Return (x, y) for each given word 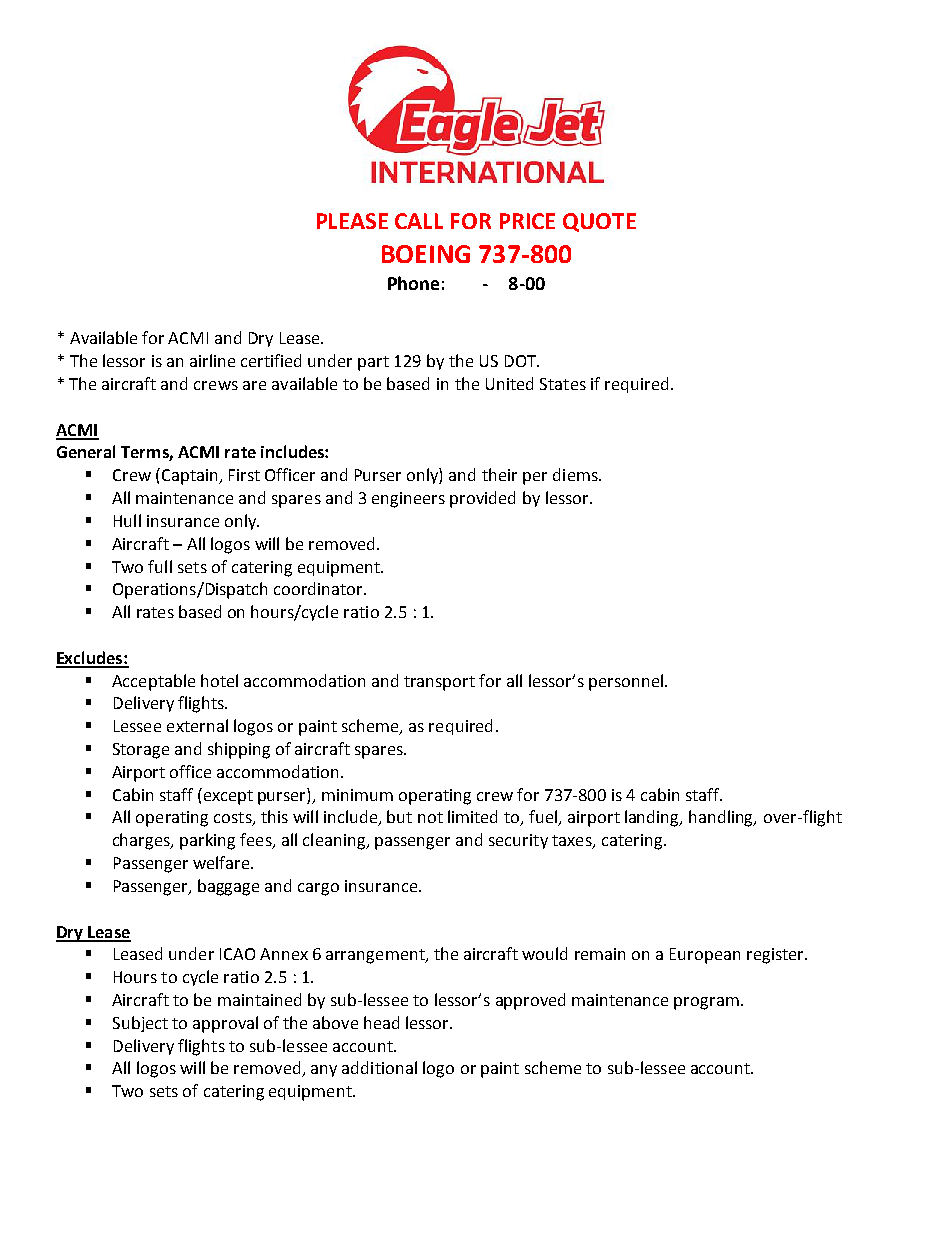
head (381, 1022)
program (706, 1003)
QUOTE (599, 222)
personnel (626, 682)
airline (212, 360)
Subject (140, 1024)
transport (439, 683)
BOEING (426, 254)
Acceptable (153, 682)
